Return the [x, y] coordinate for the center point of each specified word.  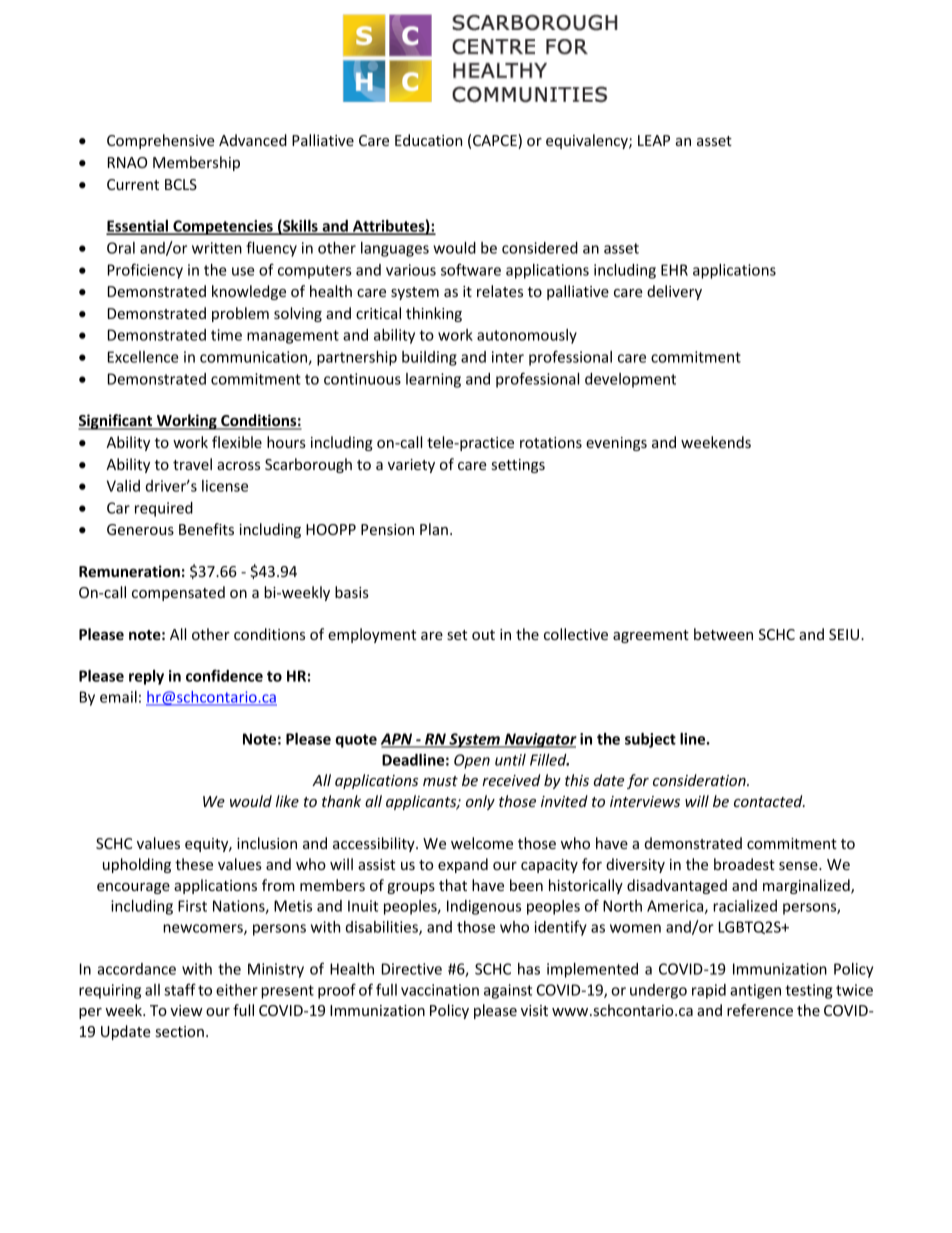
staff [180, 989]
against [508, 991]
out [483, 635]
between [723, 634]
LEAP [654, 140]
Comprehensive [161, 141]
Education [428, 140]
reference [760, 1010]
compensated [178, 593]
